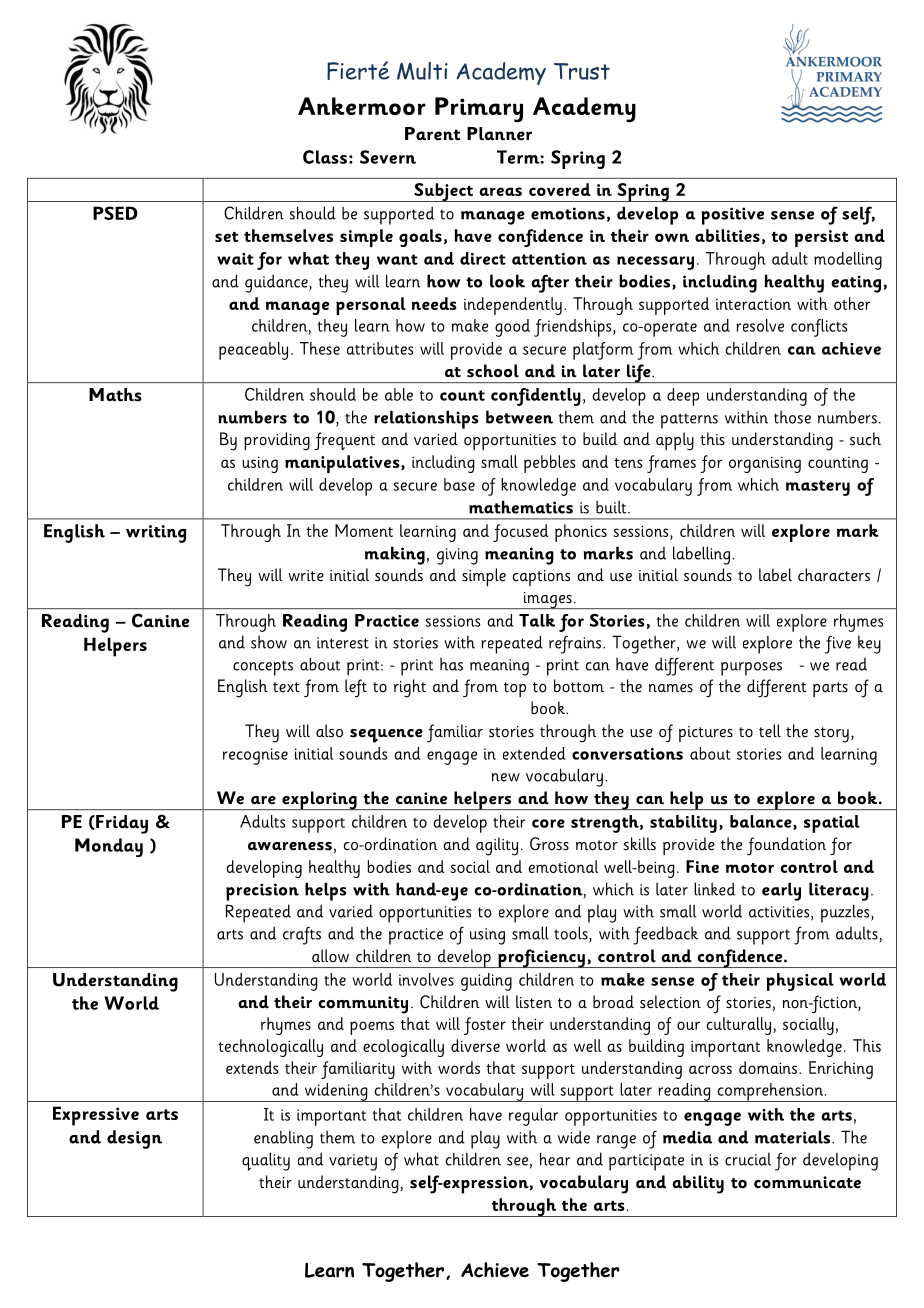 This document has width=924, height=1308. Describe the element at coordinates (269, 642) in the document. I see `show` at that location.
